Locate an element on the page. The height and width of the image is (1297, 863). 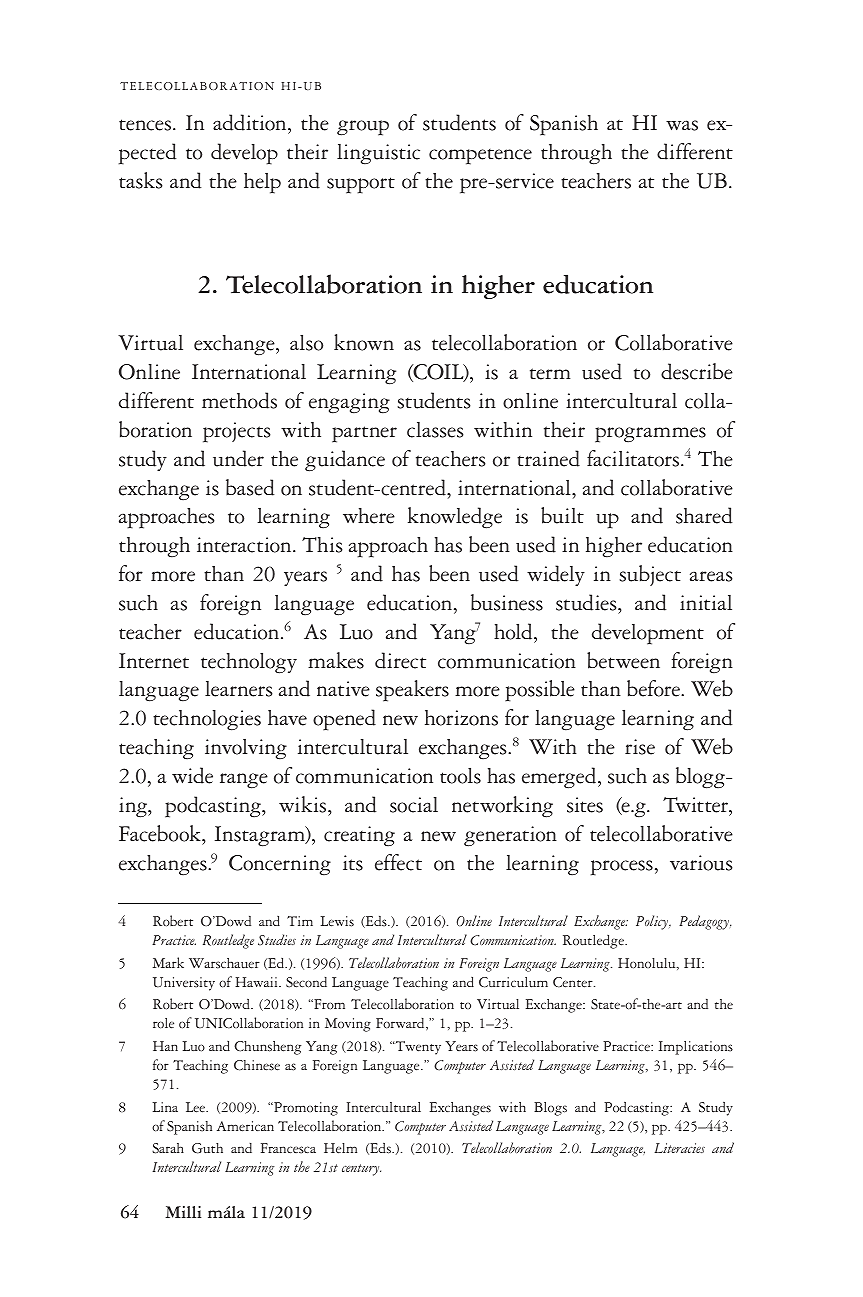
learners is located at coordinates (239, 689).
